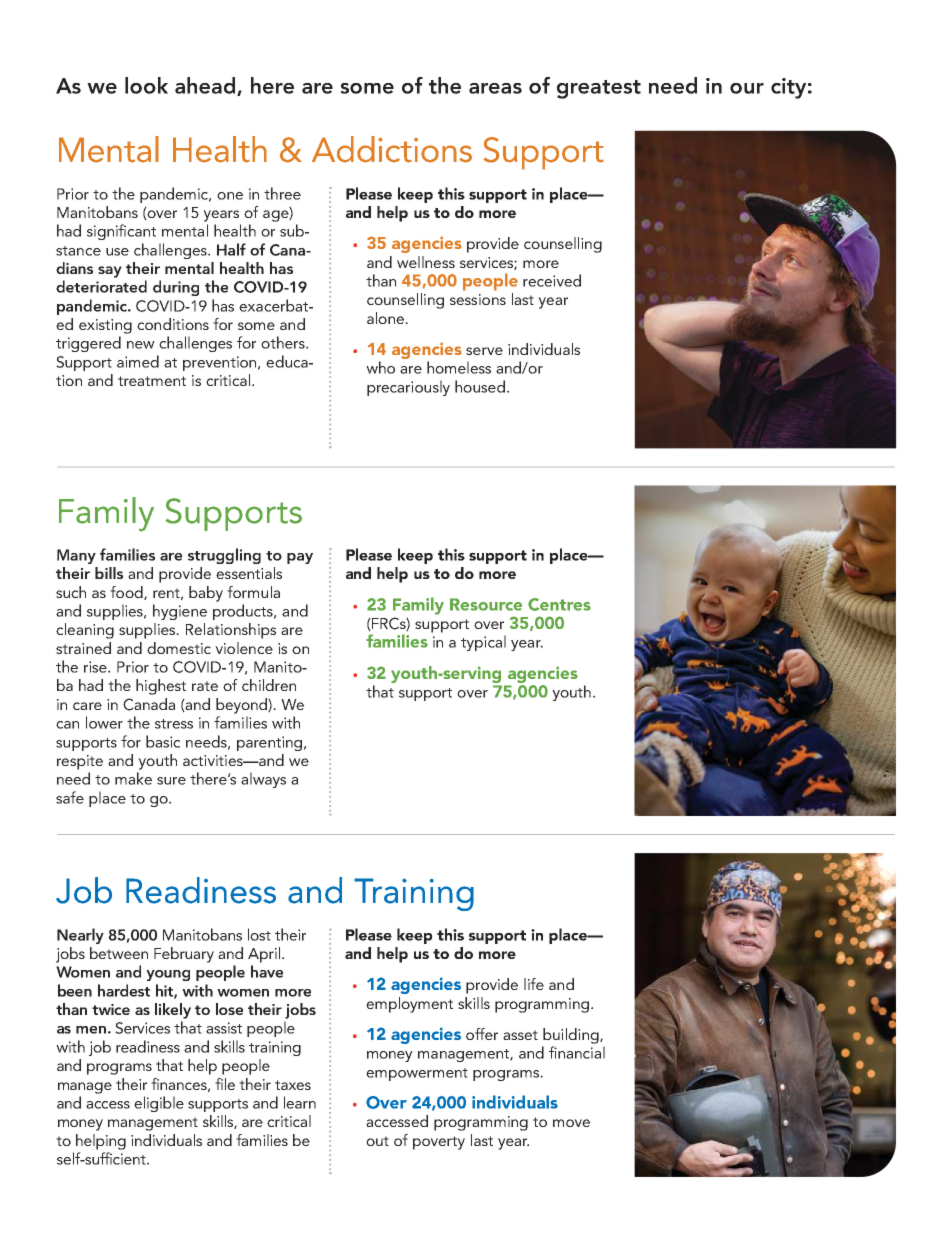 The width and height of the page is (952, 1233). Describe the element at coordinates (282, 193) in the page. I see `three` at that location.
